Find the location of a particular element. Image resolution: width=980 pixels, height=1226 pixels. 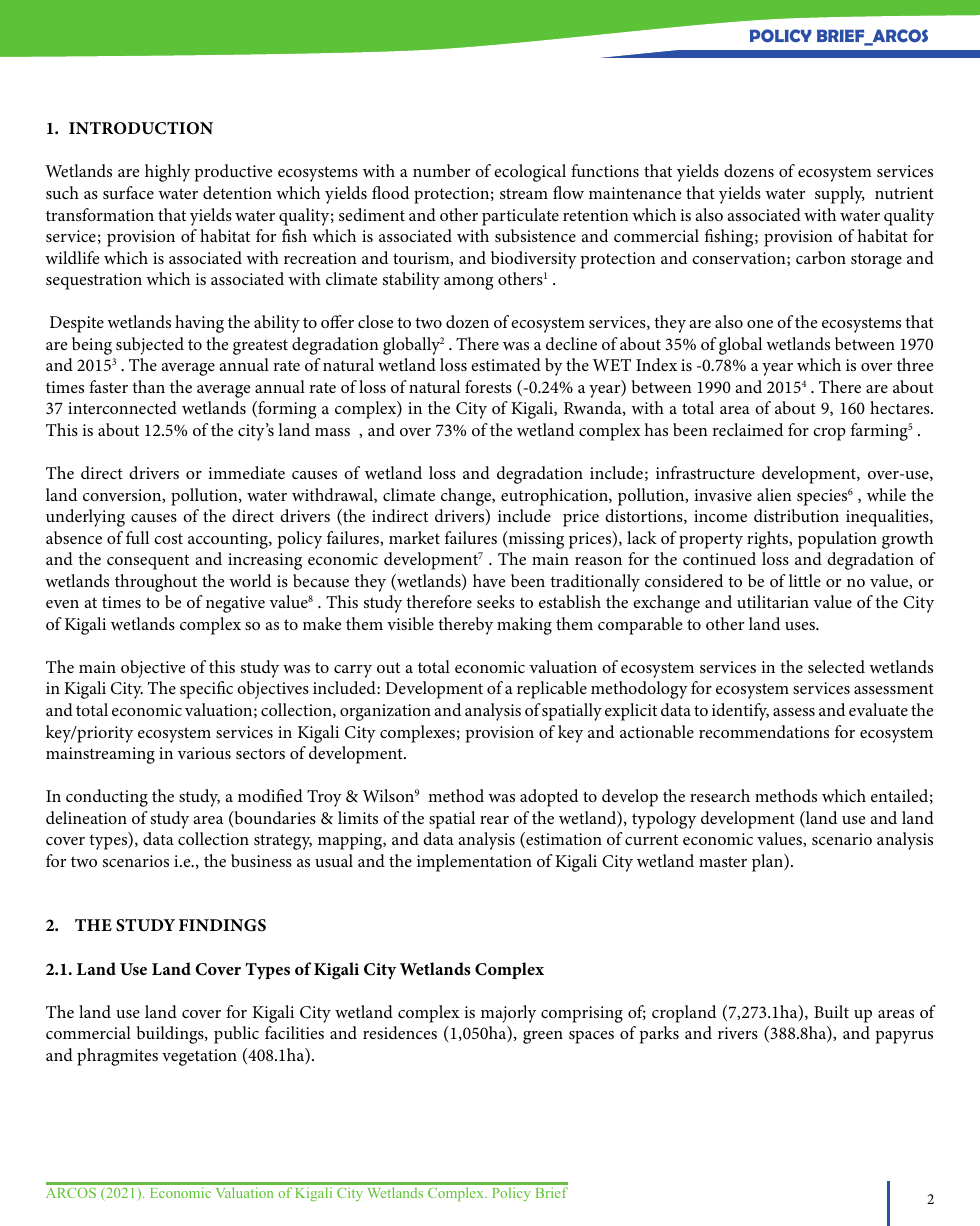

highly is located at coordinates (167, 173).
